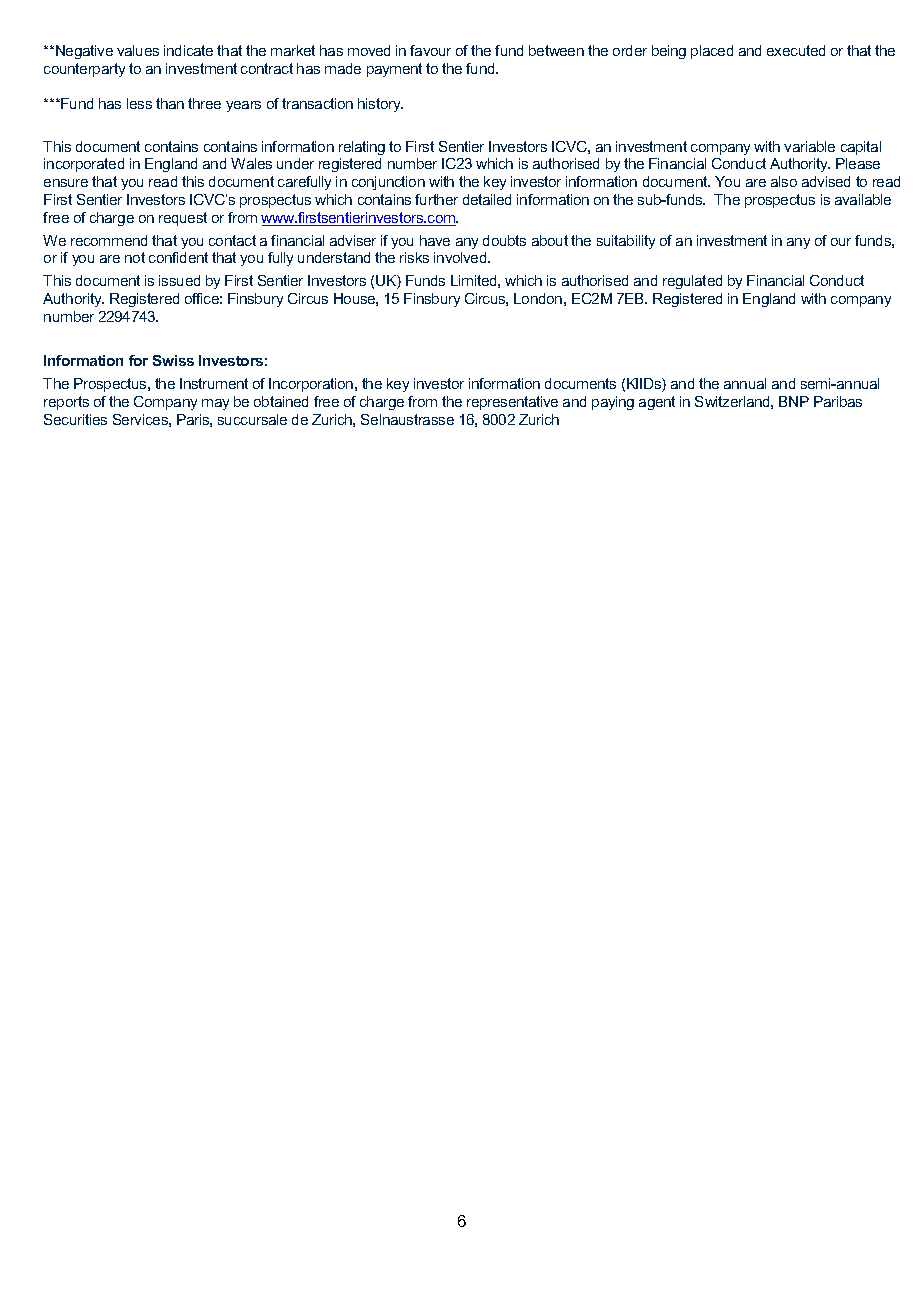 The height and width of the screenshot is (1307, 924). I want to click on executed, so click(796, 50).
